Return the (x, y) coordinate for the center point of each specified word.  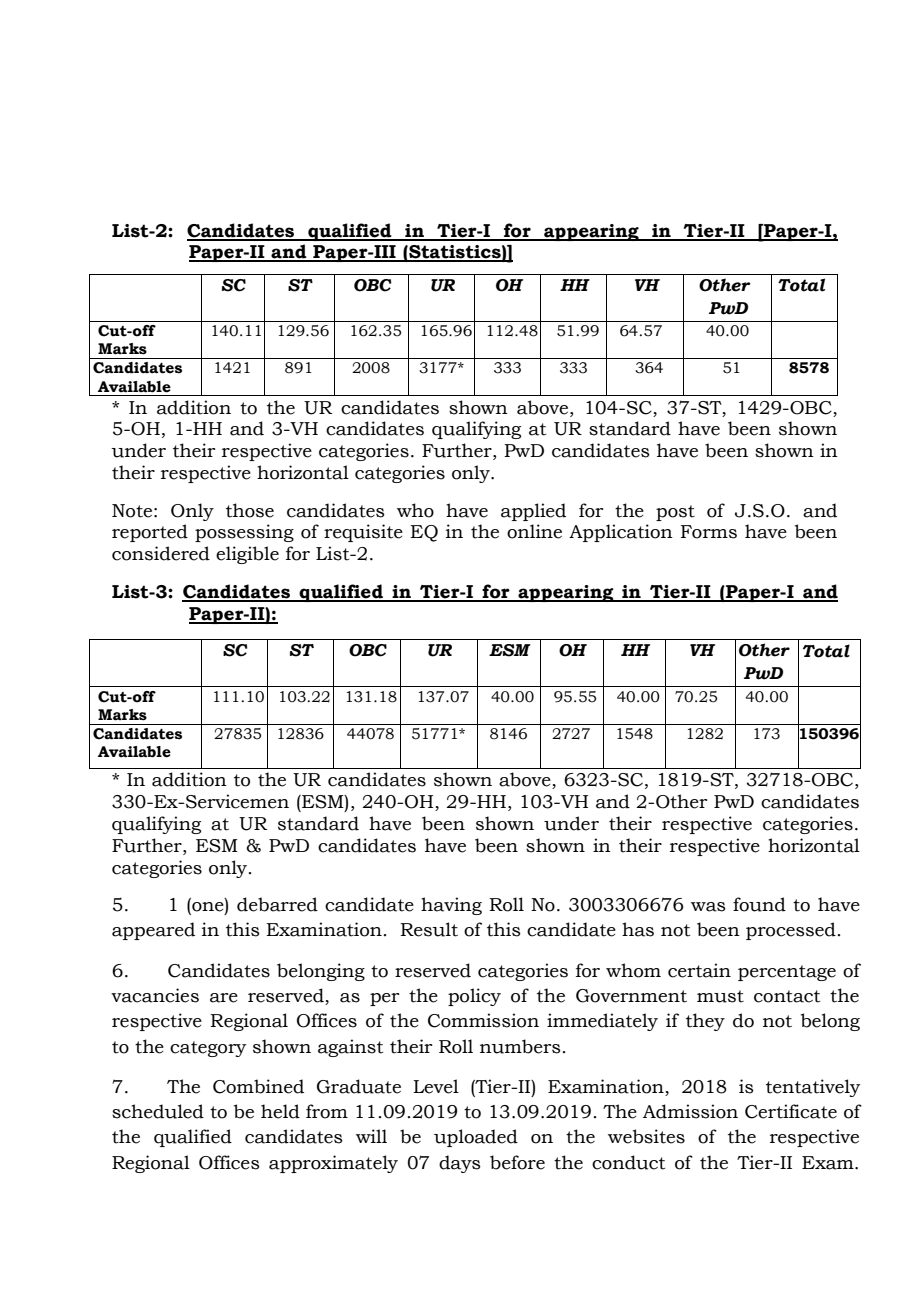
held (280, 1111)
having (451, 906)
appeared (153, 931)
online (534, 531)
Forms (709, 532)
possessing (244, 533)
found (759, 904)
